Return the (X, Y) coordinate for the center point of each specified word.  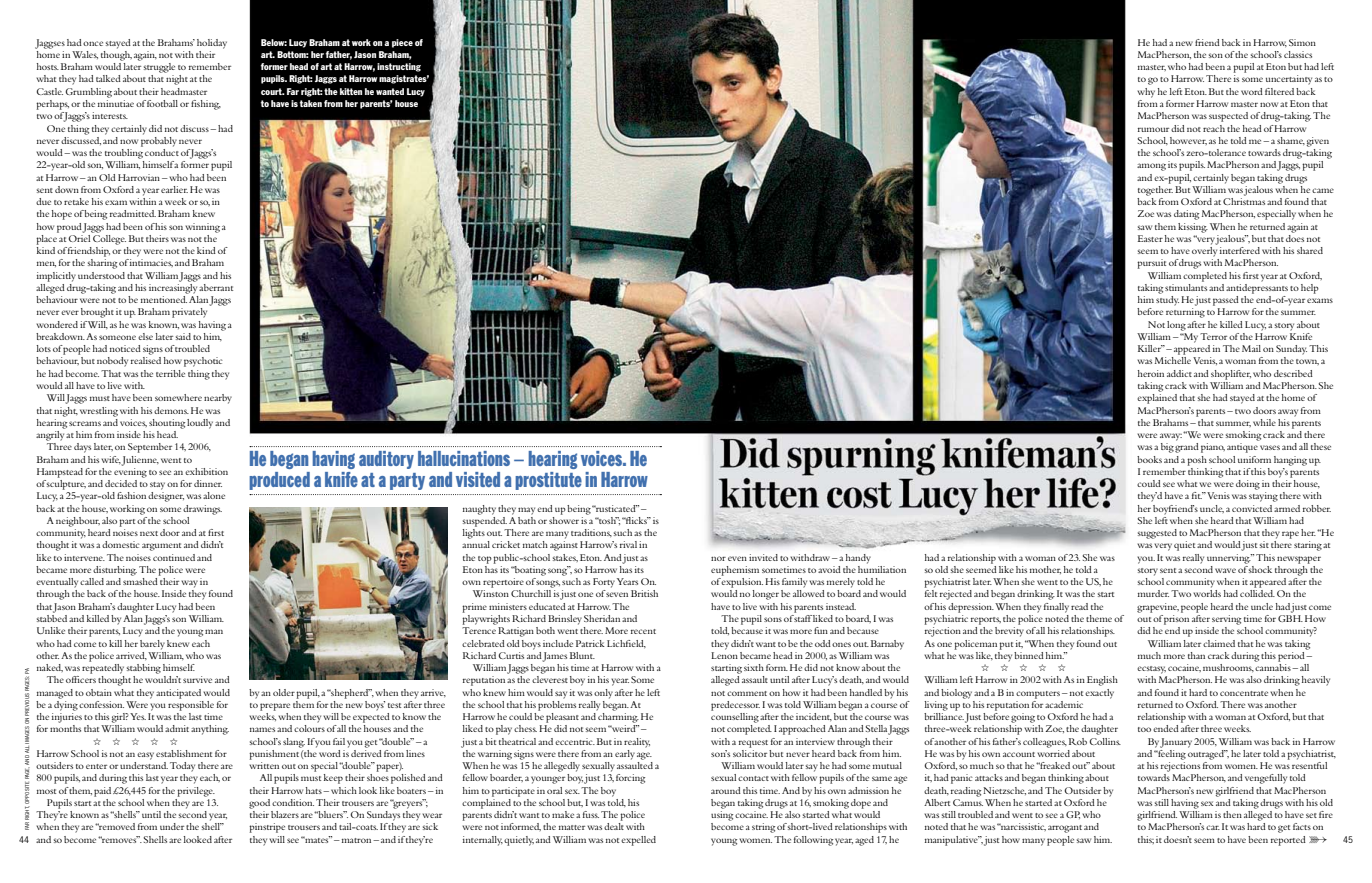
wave (1225, 570)
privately (189, 313)
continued (174, 557)
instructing (399, 67)
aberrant (216, 287)
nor (718, 558)
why (1146, 93)
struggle (159, 68)
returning (1185, 313)
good (259, 804)
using (722, 816)
